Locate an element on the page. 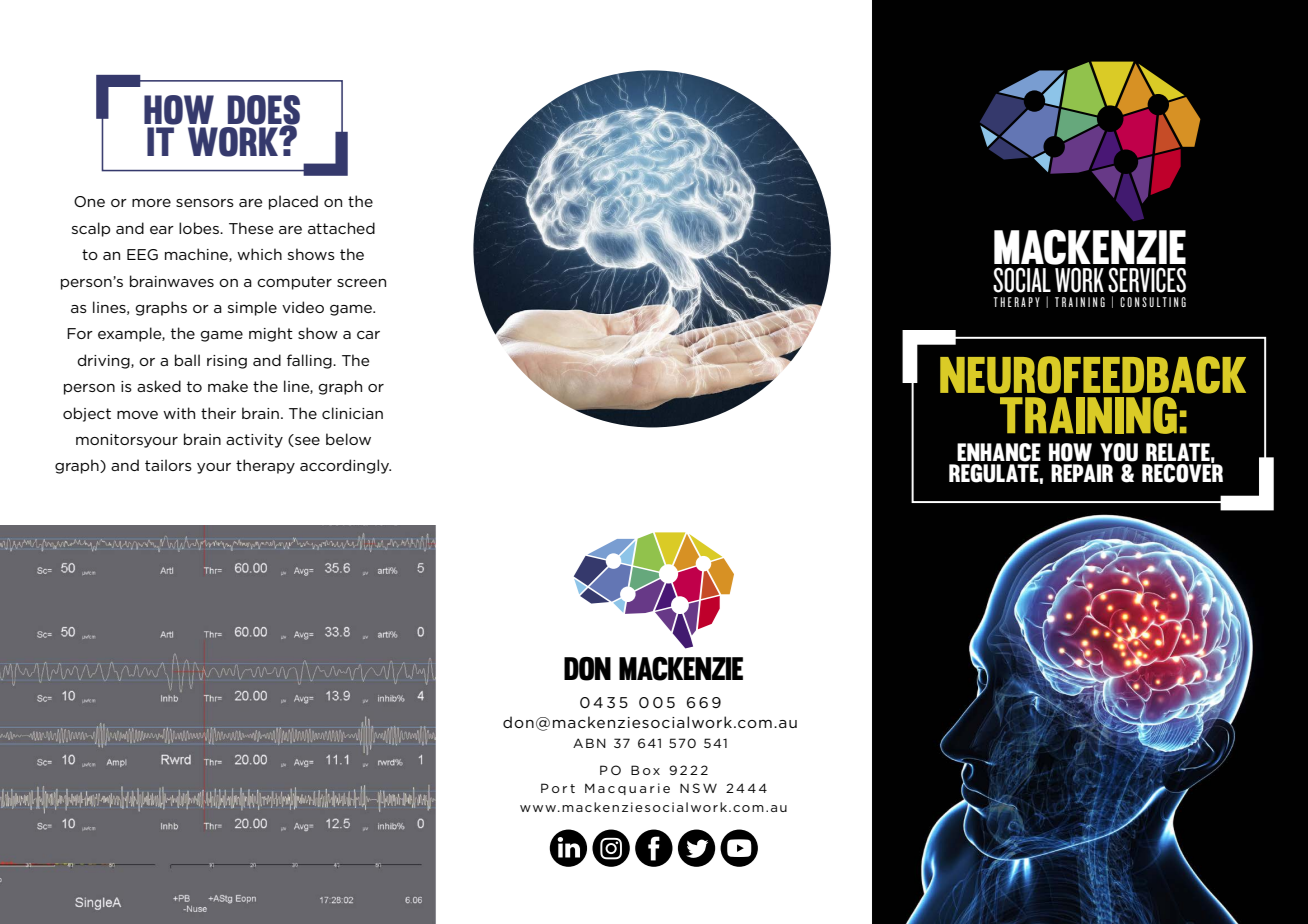  repair is located at coordinates (1082, 473).
